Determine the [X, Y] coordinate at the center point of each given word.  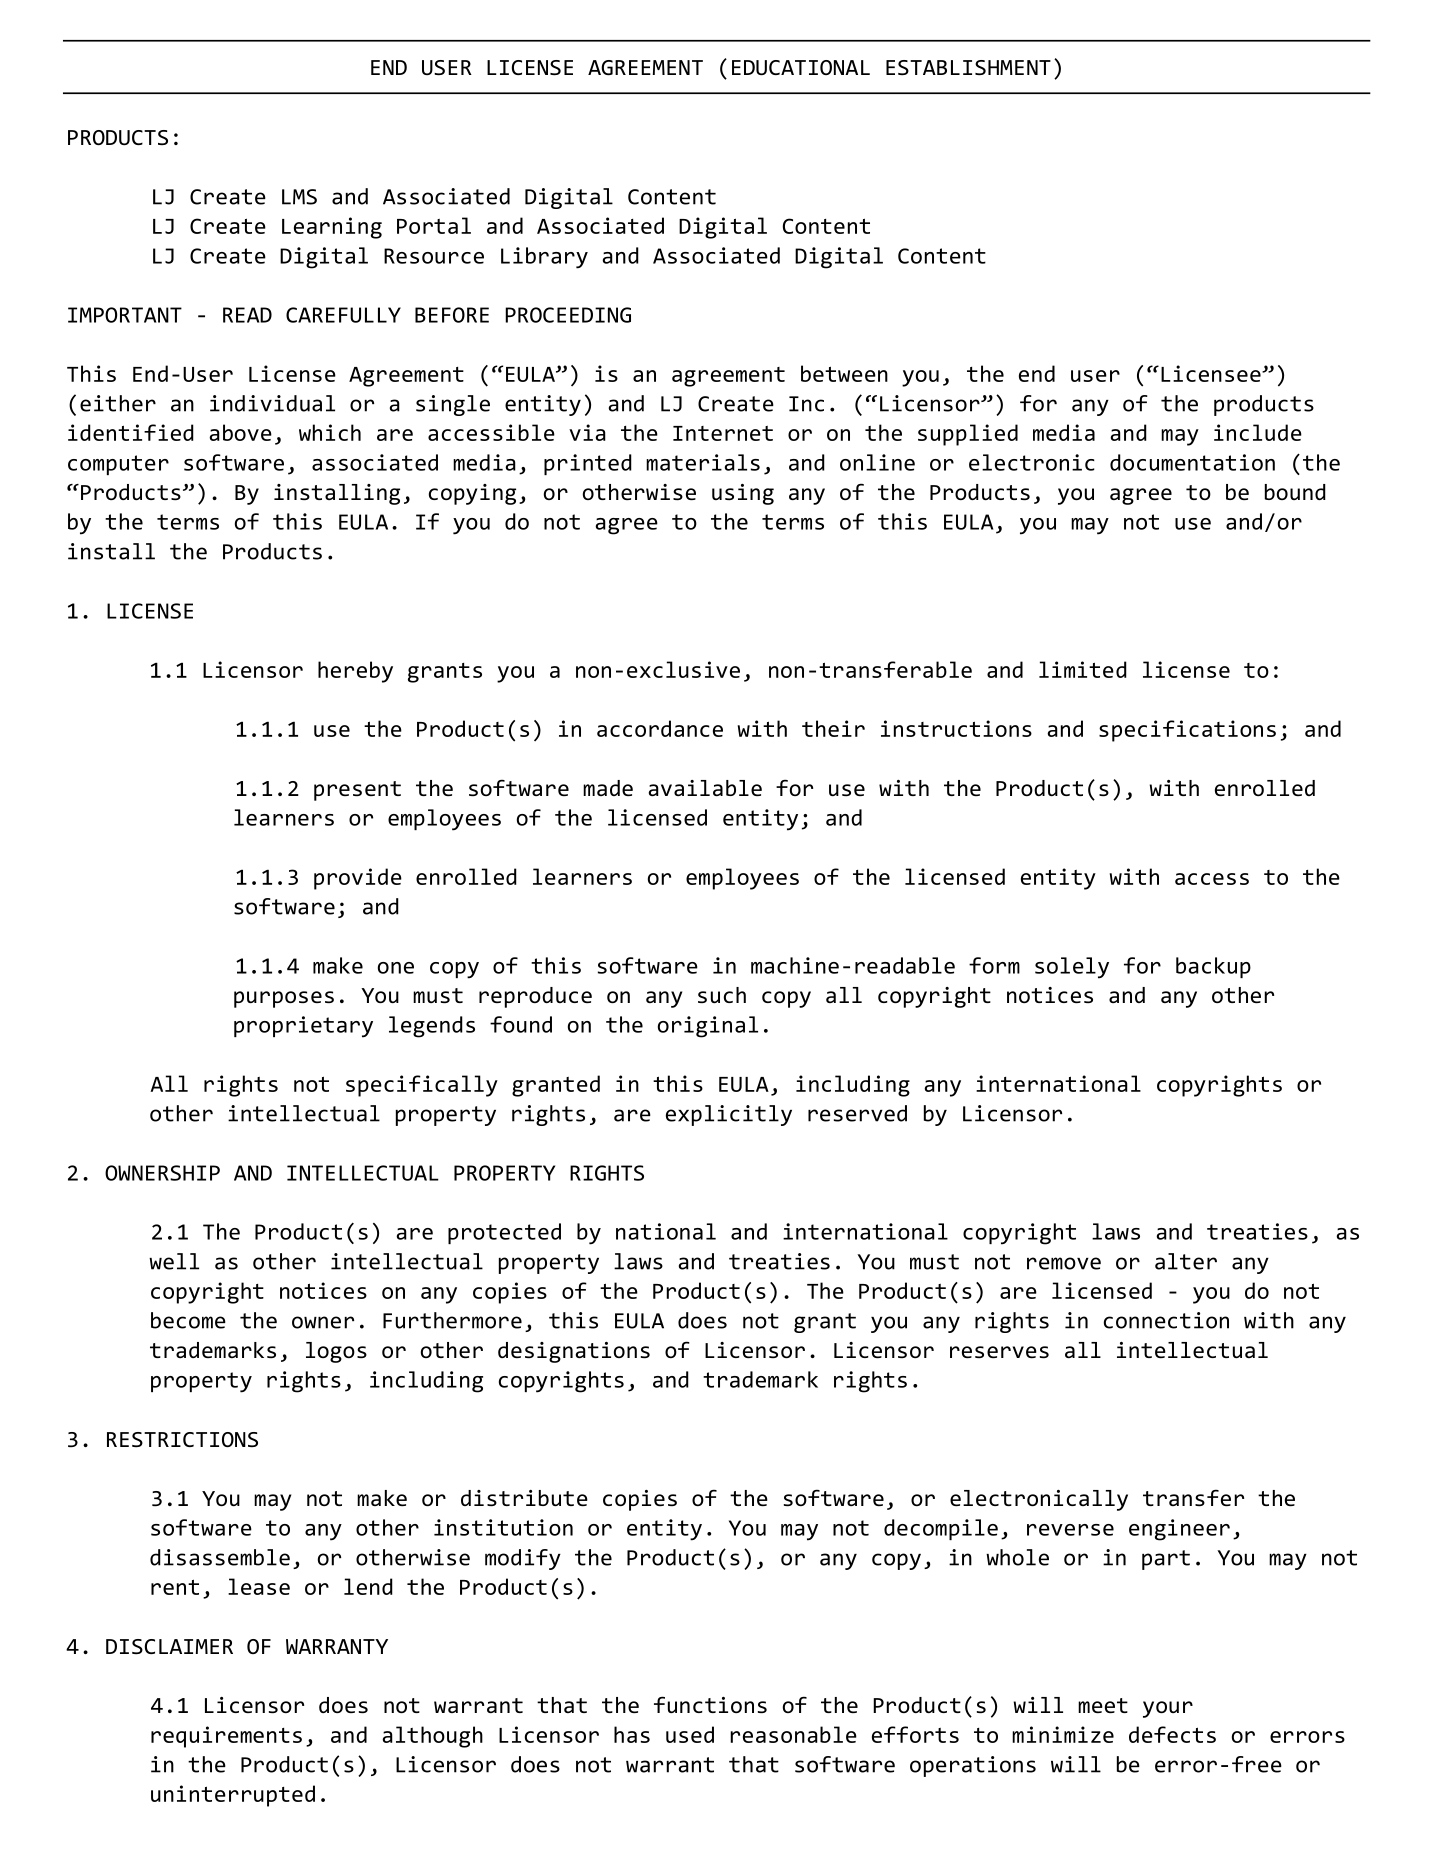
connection [1166, 1320]
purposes [284, 999]
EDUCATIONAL [801, 67]
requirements [226, 1737]
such [722, 995]
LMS [299, 197]
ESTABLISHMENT [968, 67]
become [188, 1320]
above [240, 432]
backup [1213, 967]
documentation [1192, 462]
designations [574, 1352]
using [743, 494]
